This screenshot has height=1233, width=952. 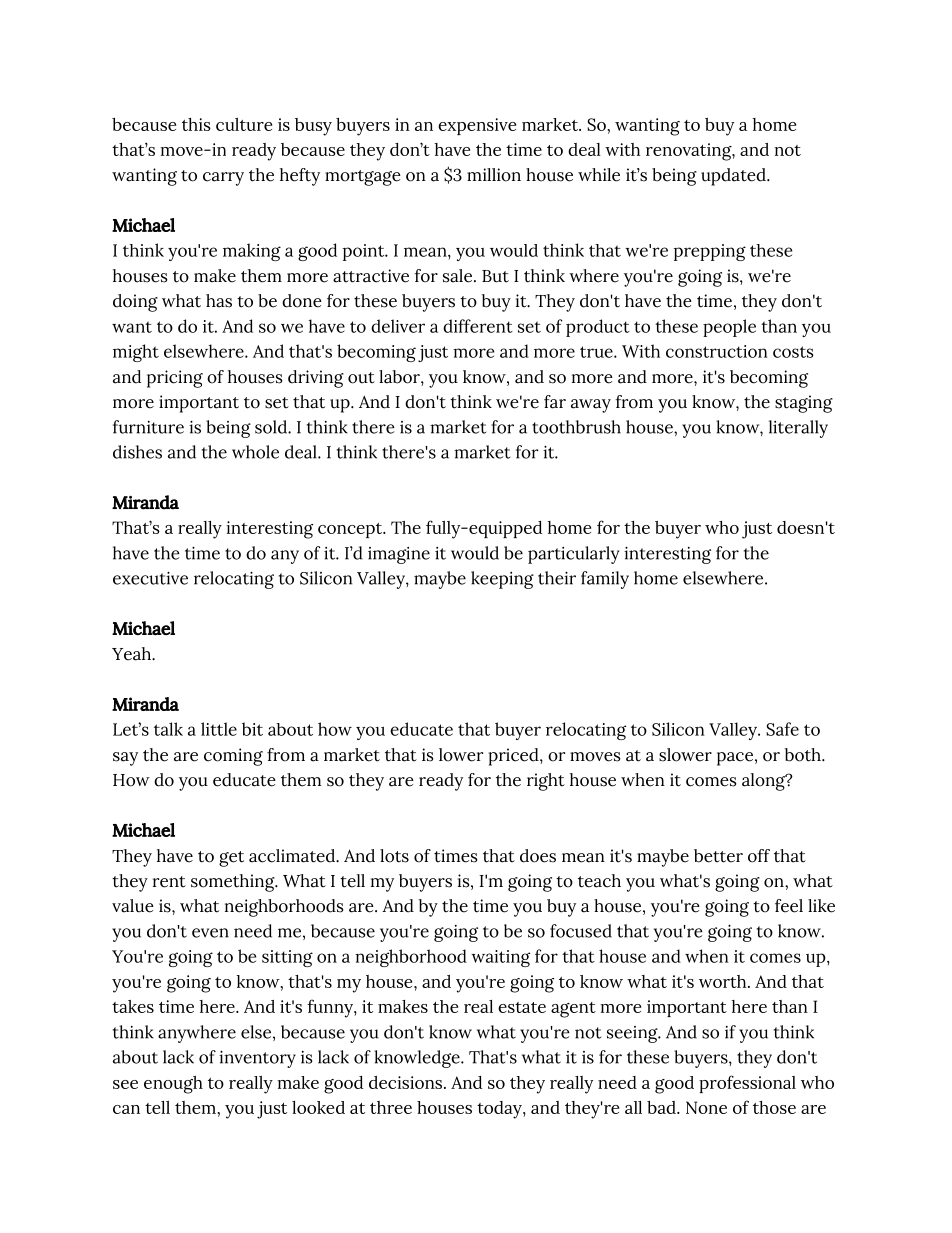 What do you see at coordinates (223, 179) in the screenshot?
I see `carry` at bounding box center [223, 179].
